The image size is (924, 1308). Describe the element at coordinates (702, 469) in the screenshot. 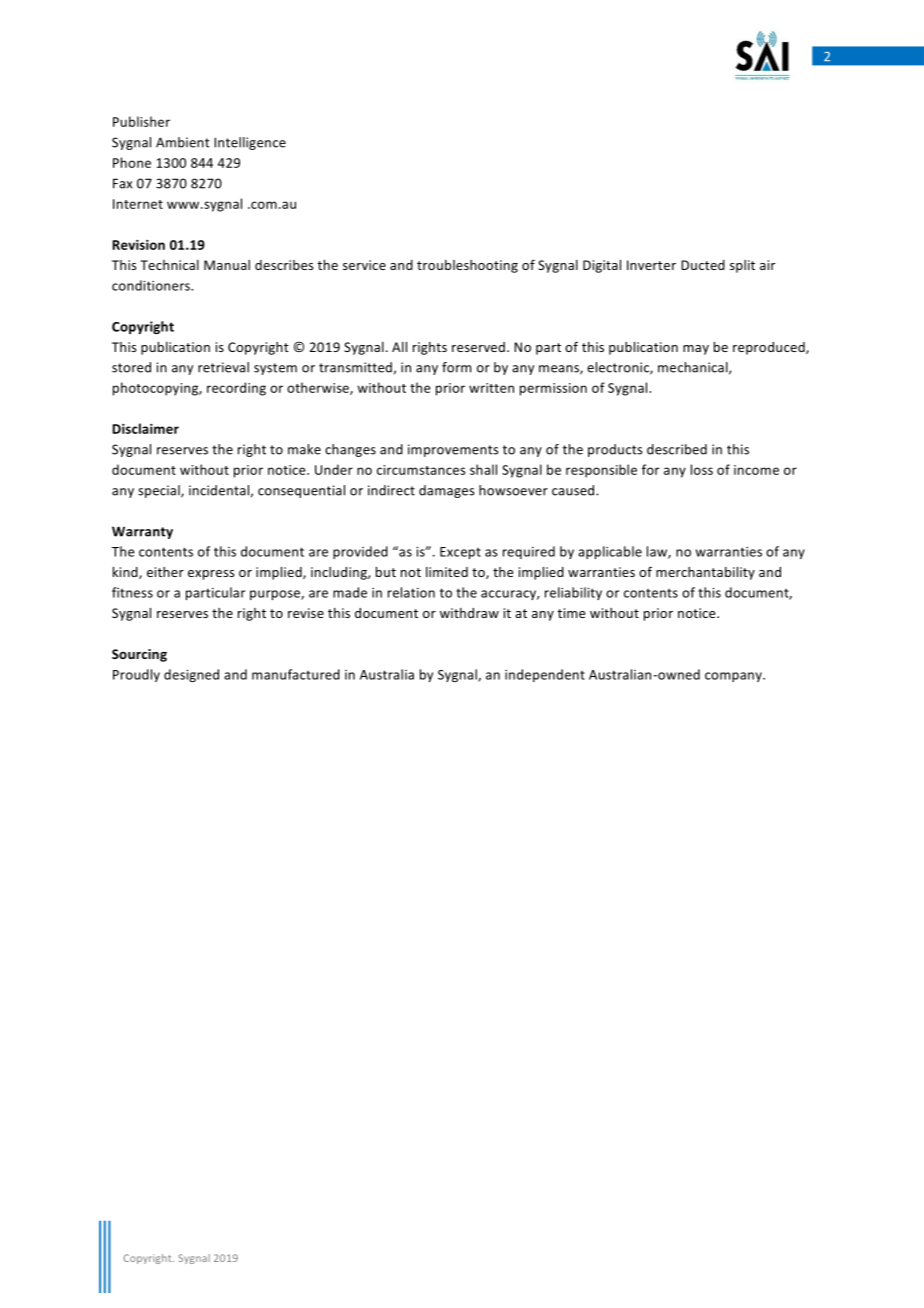

I see `loss` at that location.
